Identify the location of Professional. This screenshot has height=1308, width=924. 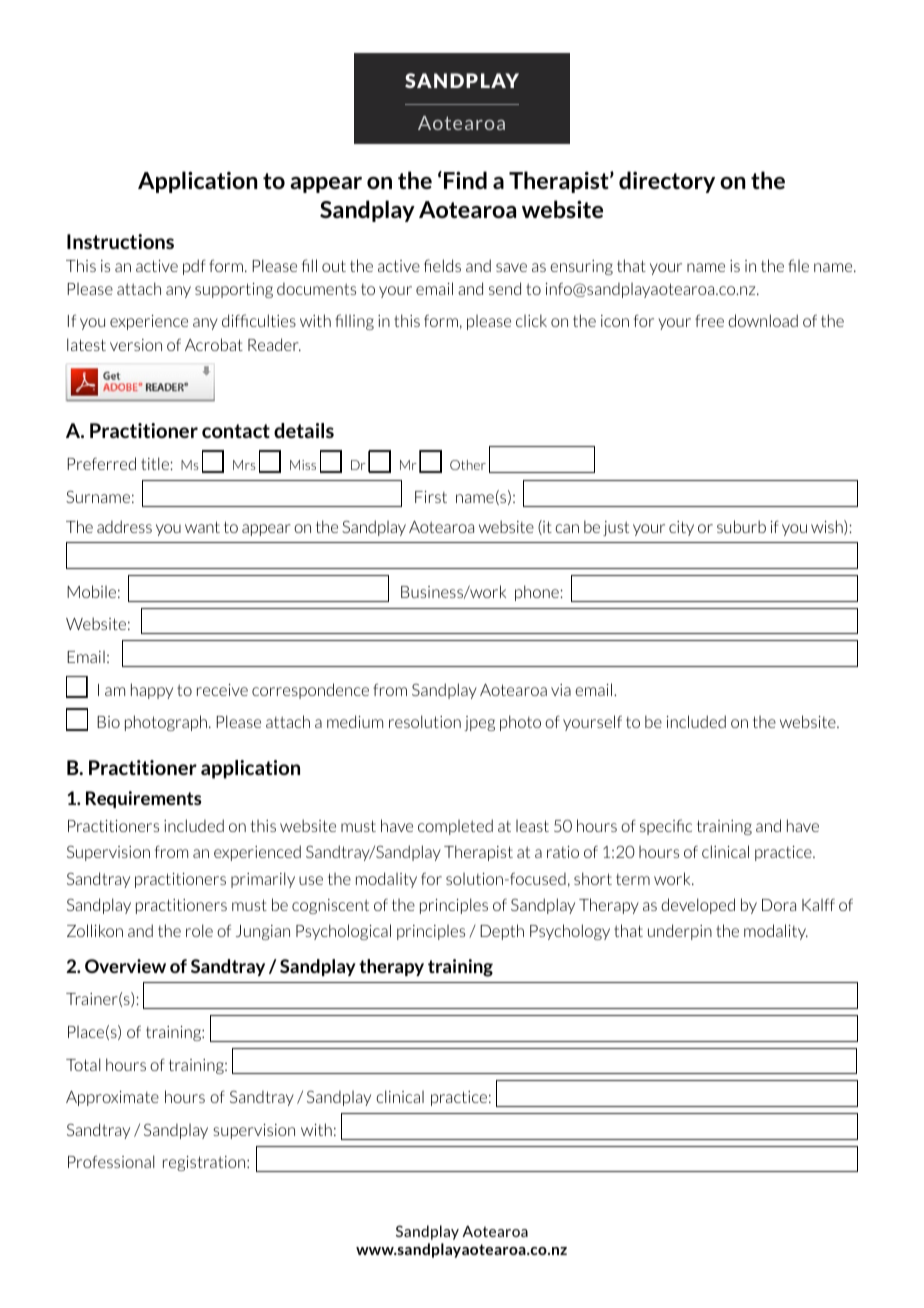
(111, 1161).
